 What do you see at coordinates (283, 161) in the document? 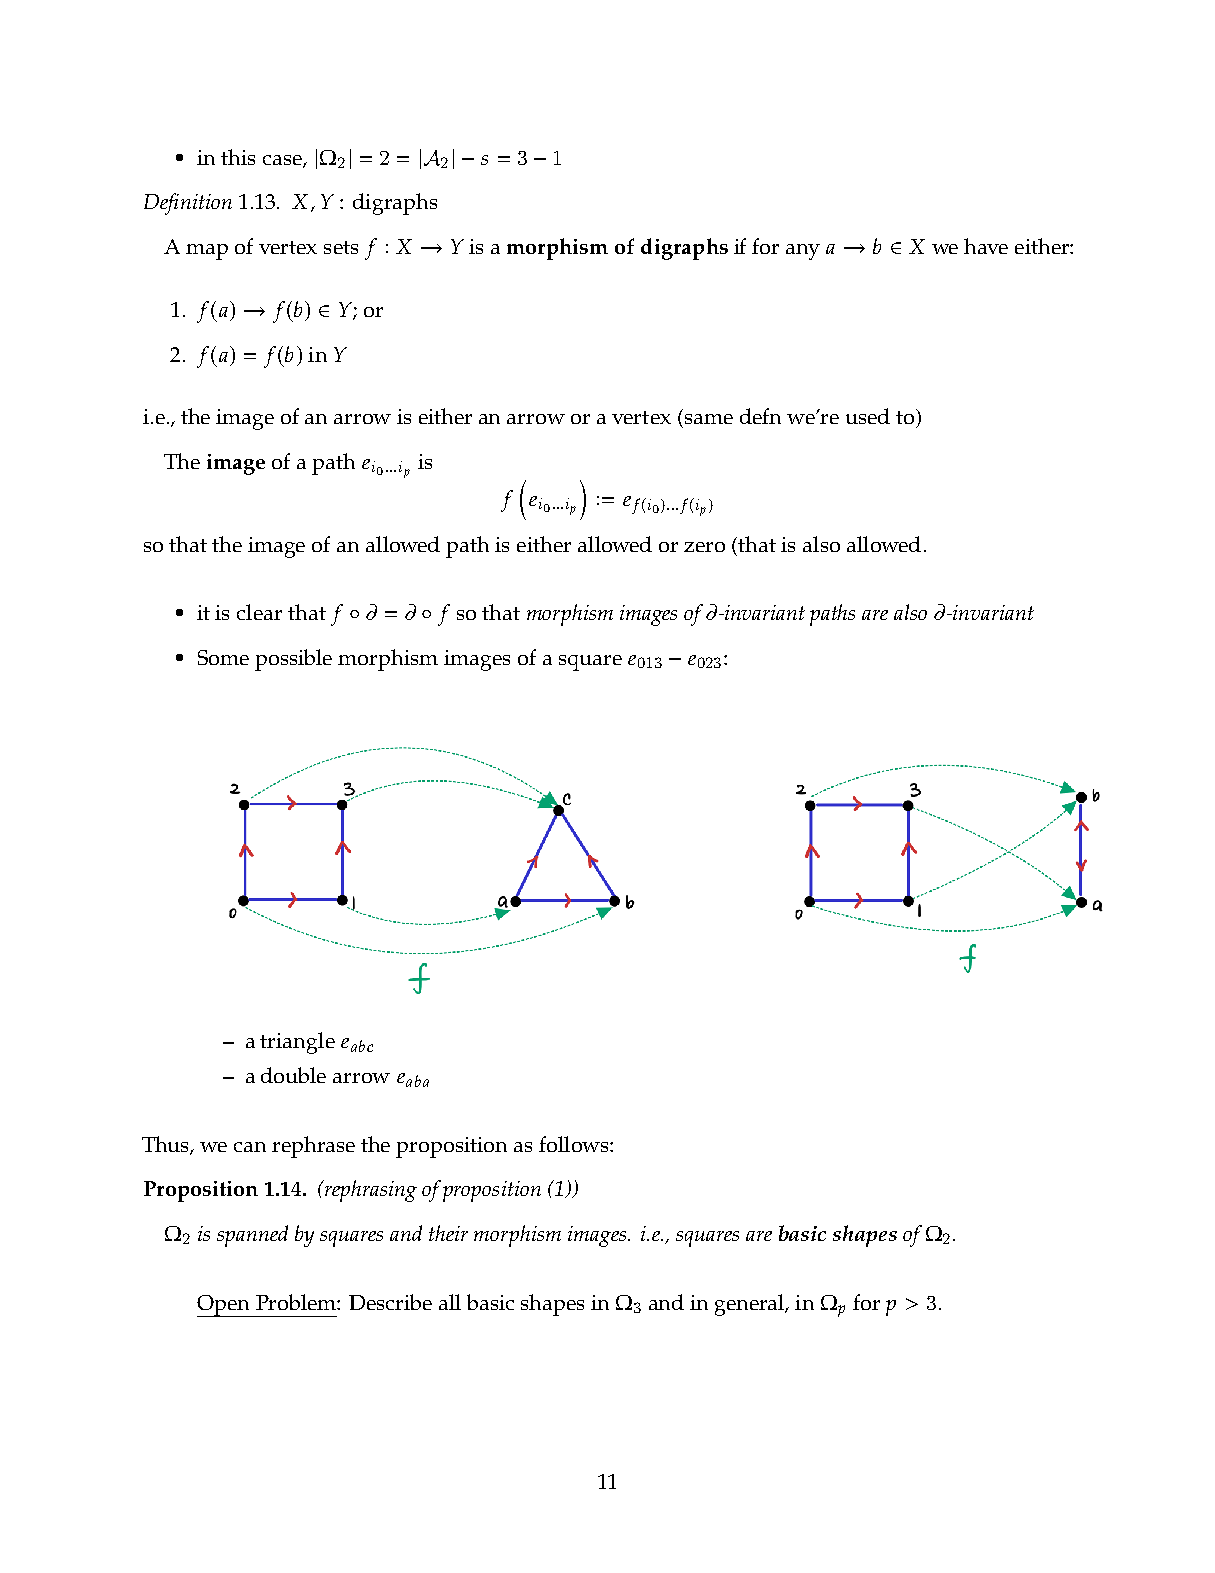
I see `case` at bounding box center [283, 161].
